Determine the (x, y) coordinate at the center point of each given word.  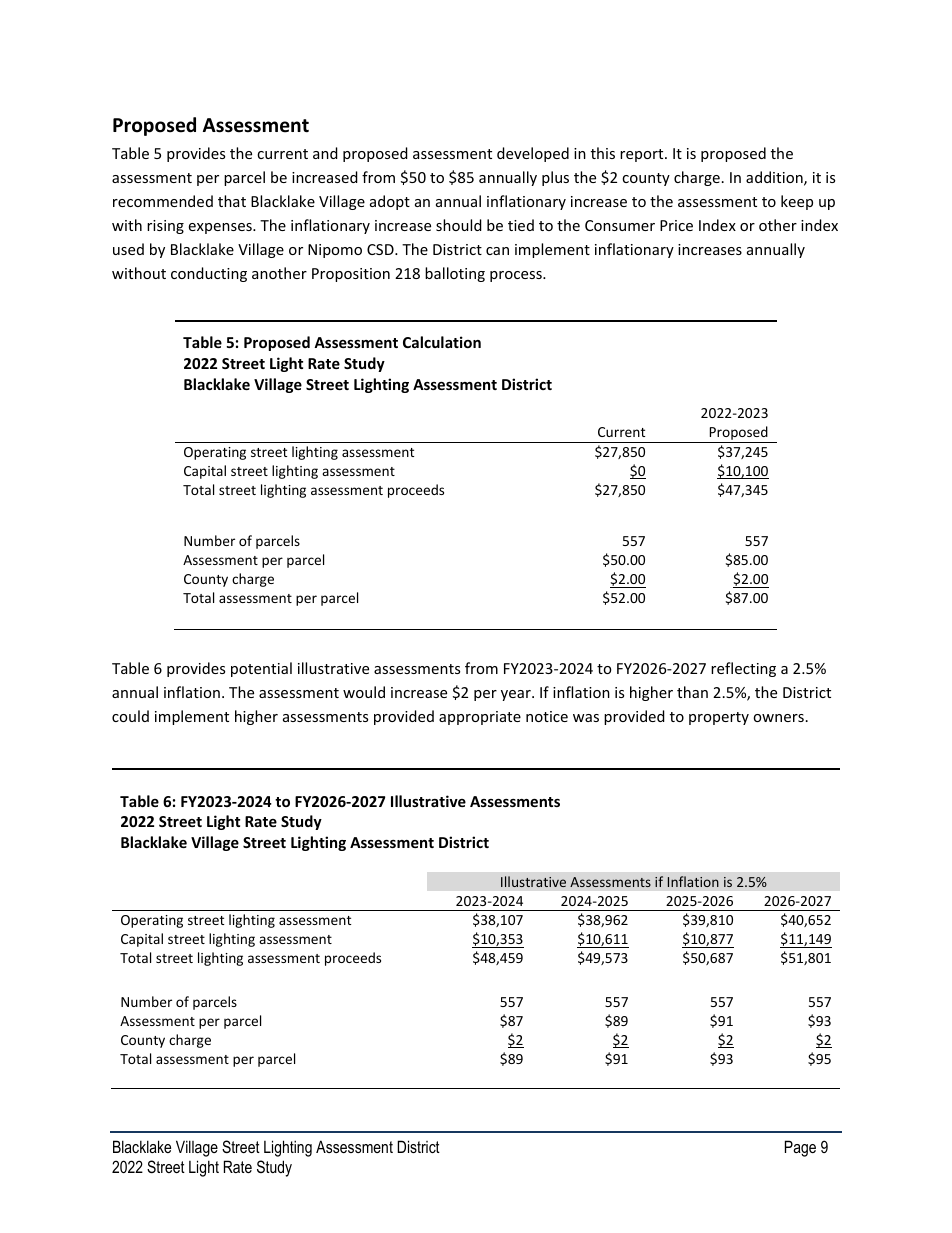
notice (547, 716)
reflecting (743, 669)
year (517, 695)
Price (676, 225)
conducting (209, 274)
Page (800, 1148)
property (719, 718)
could (130, 716)
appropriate (480, 718)
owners (778, 718)
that (232, 201)
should (459, 225)
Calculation (442, 342)
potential (261, 669)
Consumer (620, 225)
